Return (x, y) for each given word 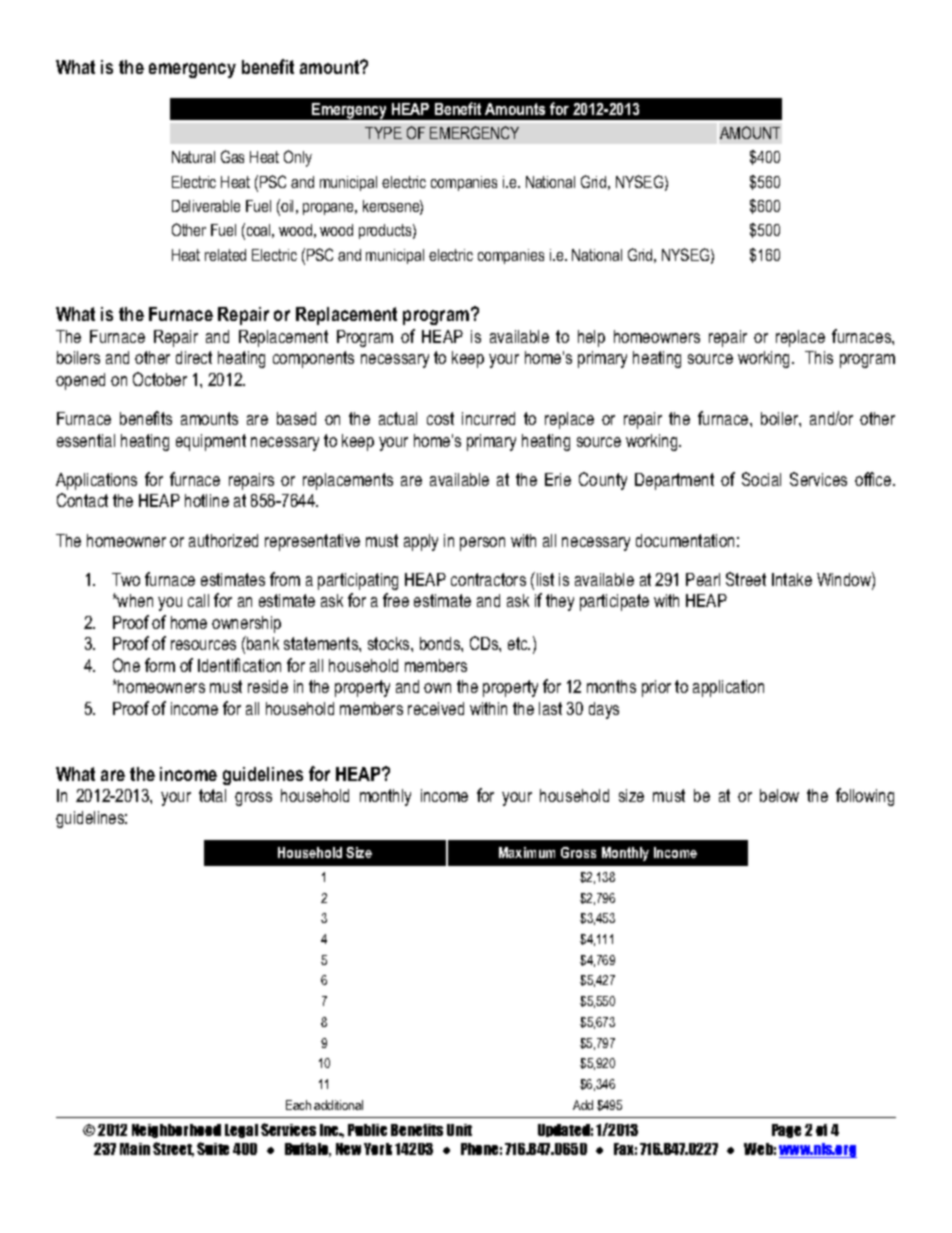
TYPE (383, 133)
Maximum (527, 852)
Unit (459, 1130)
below (779, 795)
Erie (558, 479)
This (819, 357)
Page (786, 1131)
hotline (207, 500)
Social (761, 479)
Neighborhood (176, 1131)
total (212, 795)
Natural (193, 157)
